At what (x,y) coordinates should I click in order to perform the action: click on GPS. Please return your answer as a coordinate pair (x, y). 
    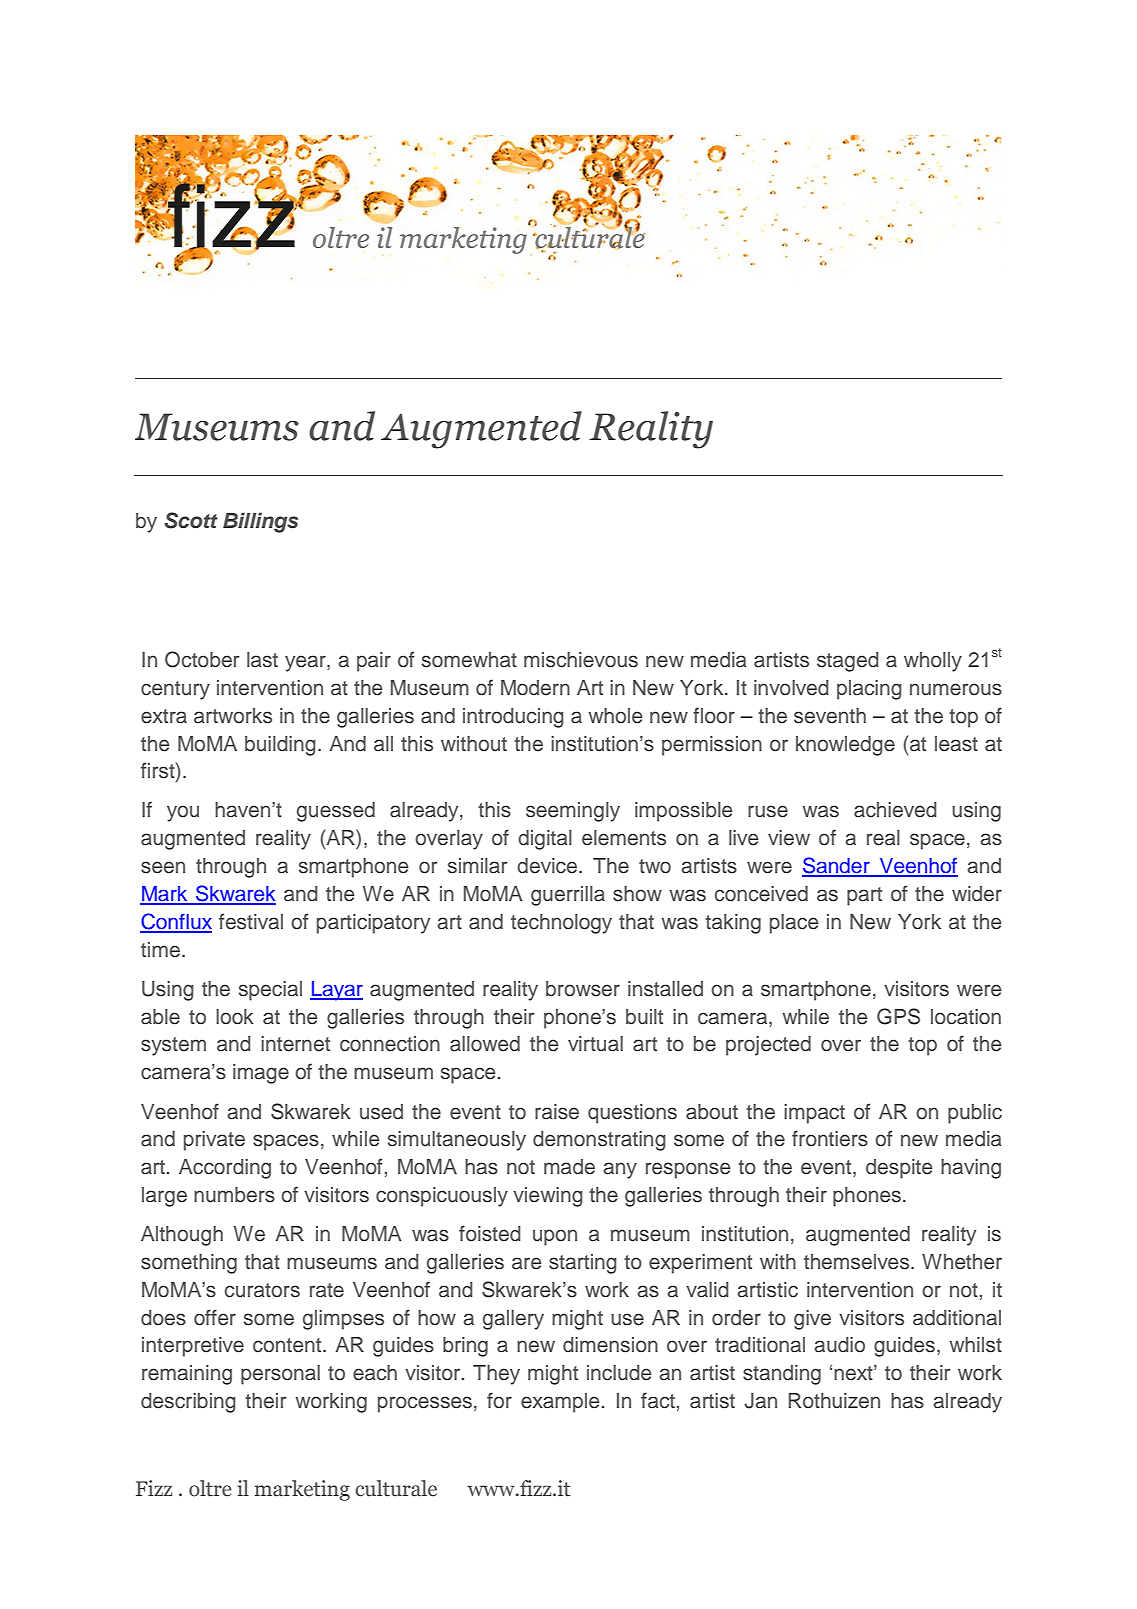
    Looking at the image, I should click on (898, 1016).
